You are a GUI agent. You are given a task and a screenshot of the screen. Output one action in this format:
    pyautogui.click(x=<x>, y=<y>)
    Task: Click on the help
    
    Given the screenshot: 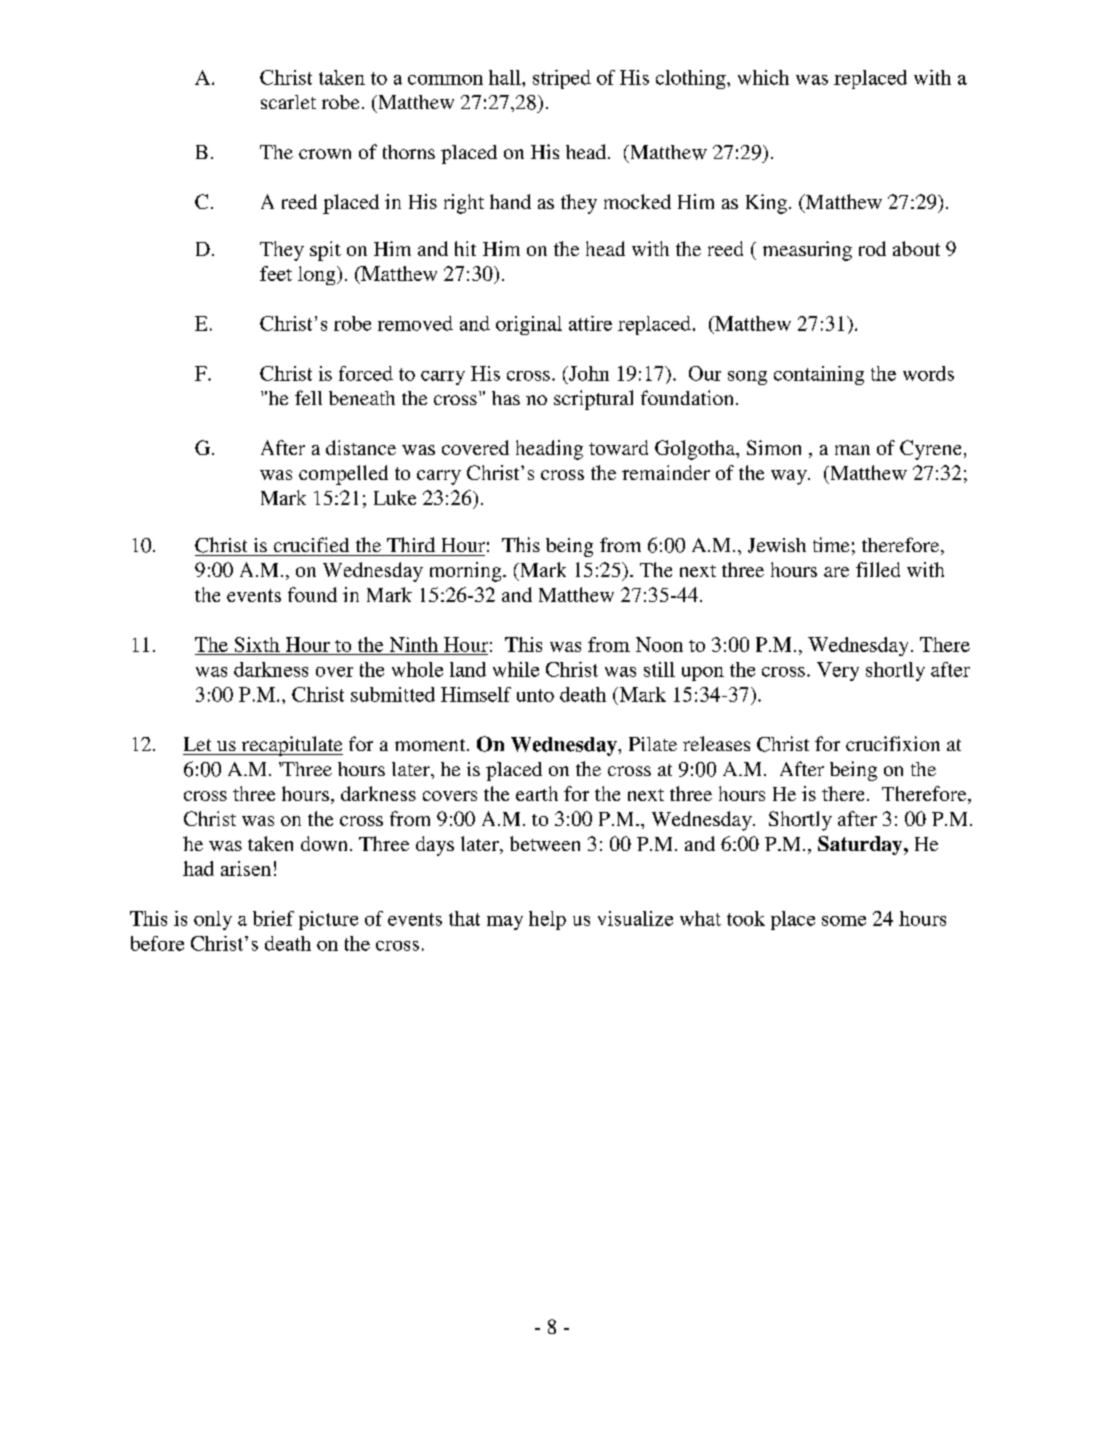 What is the action you would take?
    pyautogui.click(x=547, y=920)
